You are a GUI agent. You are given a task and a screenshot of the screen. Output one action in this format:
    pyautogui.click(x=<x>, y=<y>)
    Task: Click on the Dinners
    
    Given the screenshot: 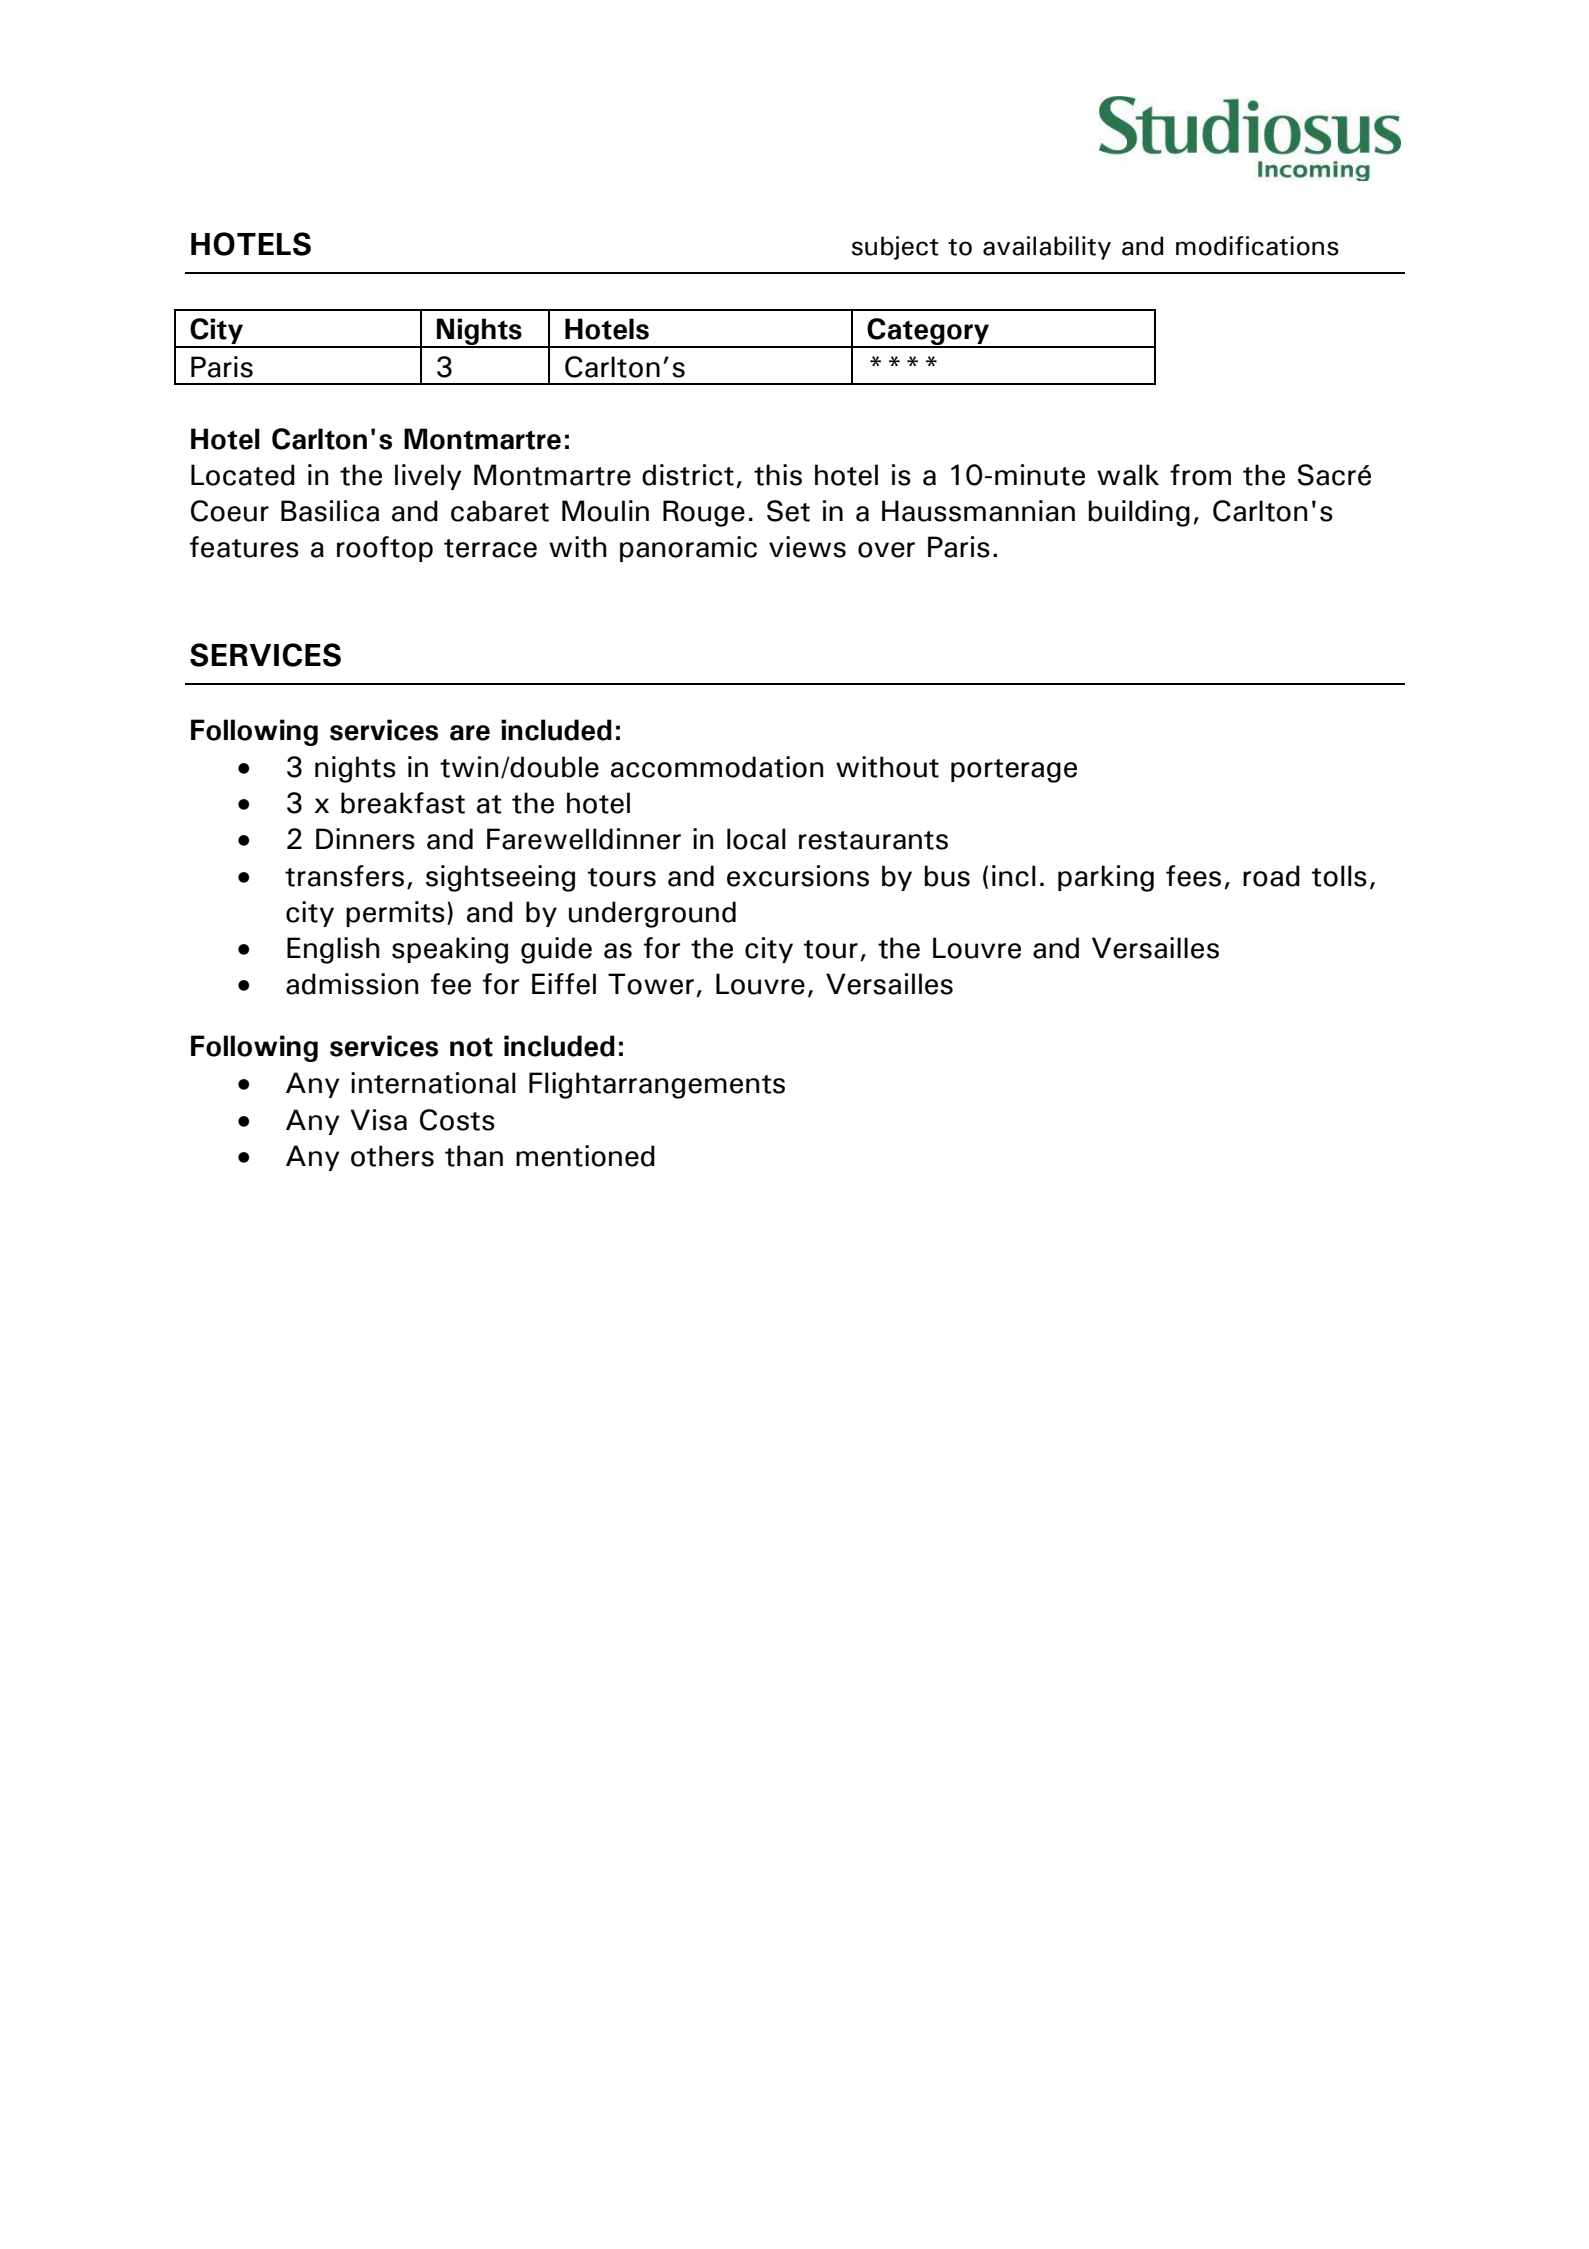 What is the action you would take?
    pyautogui.click(x=365, y=839)
